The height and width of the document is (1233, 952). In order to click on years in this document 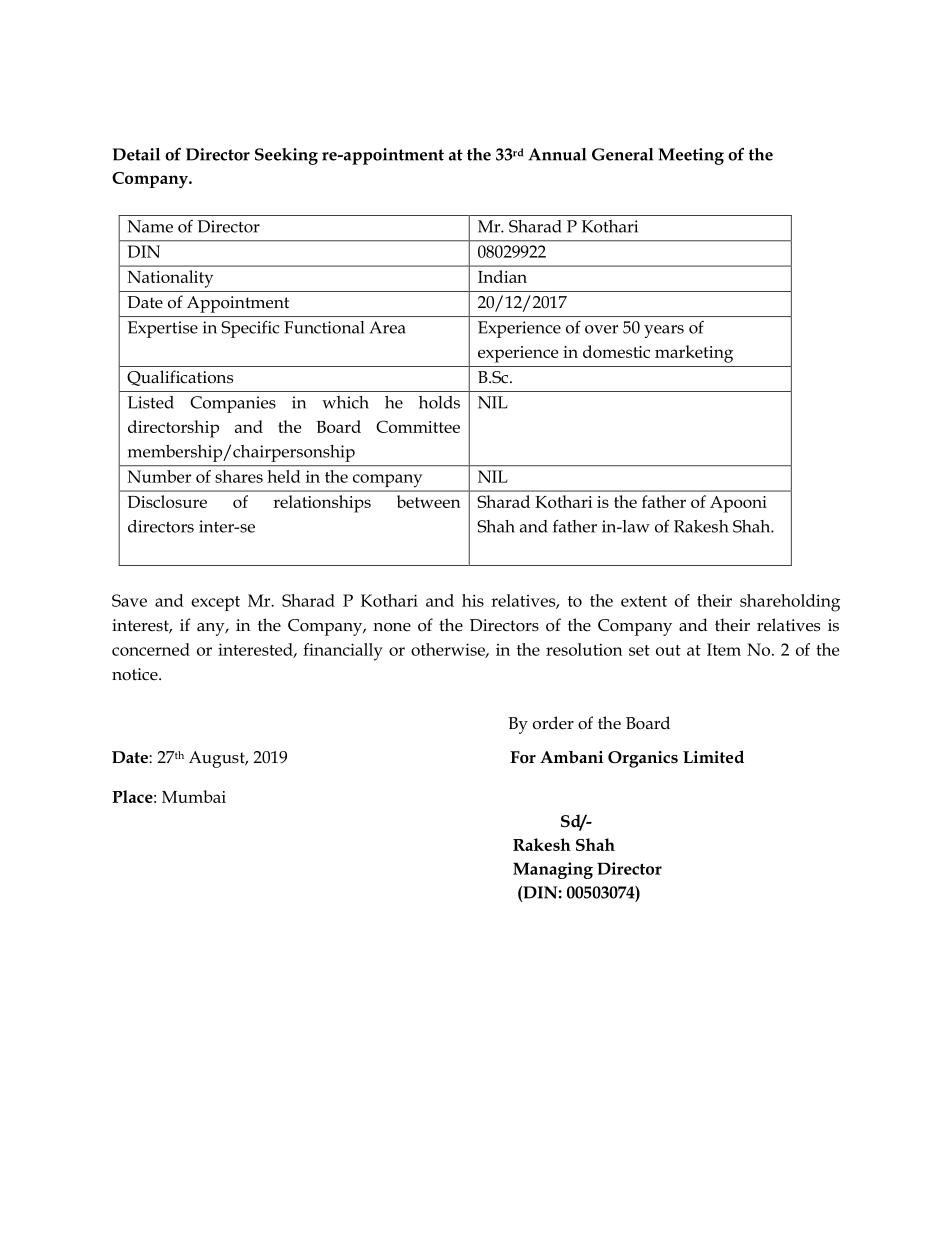, I will do `click(664, 331)`.
